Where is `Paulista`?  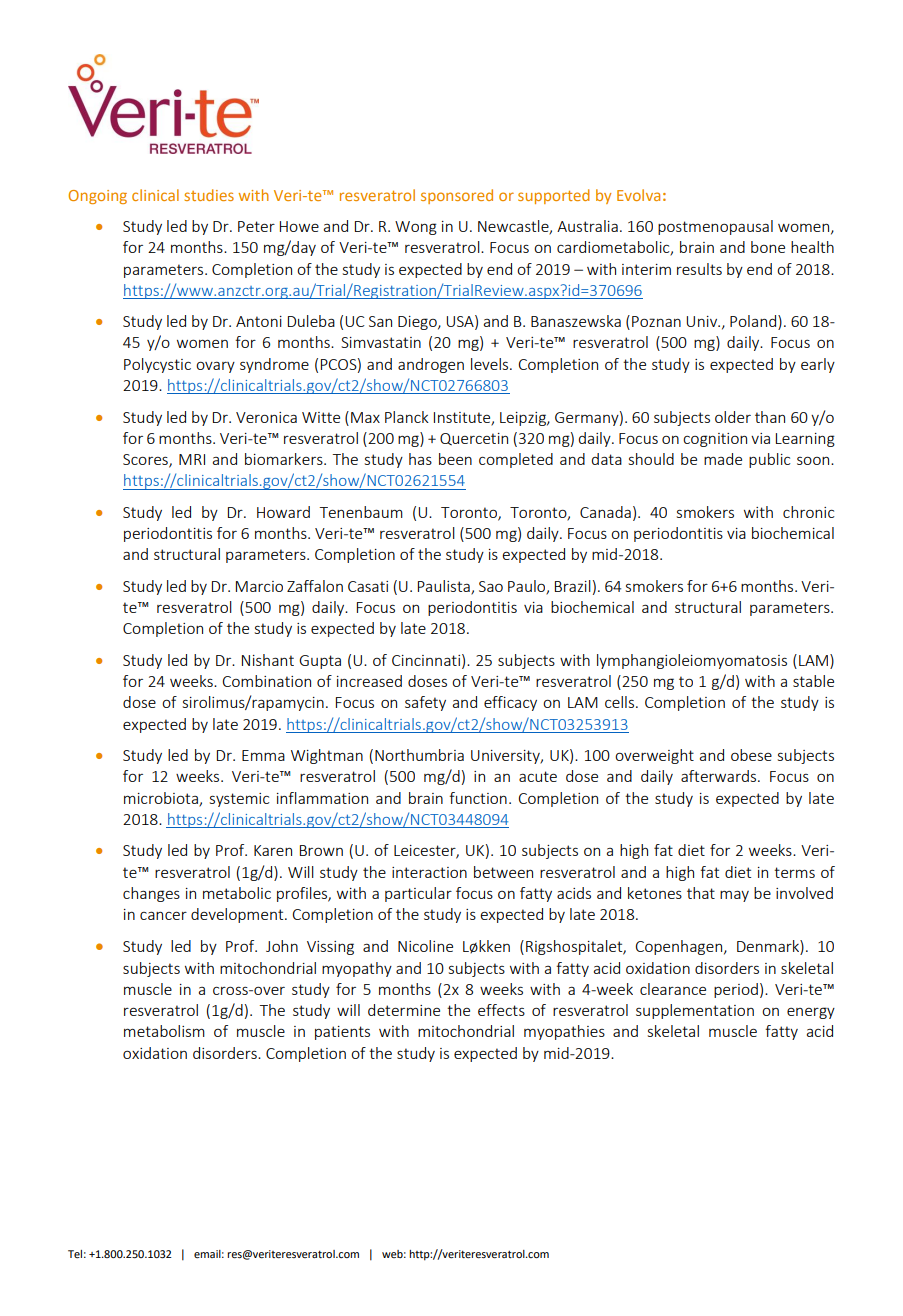
Paulista is located at coordinates (445, 587).
